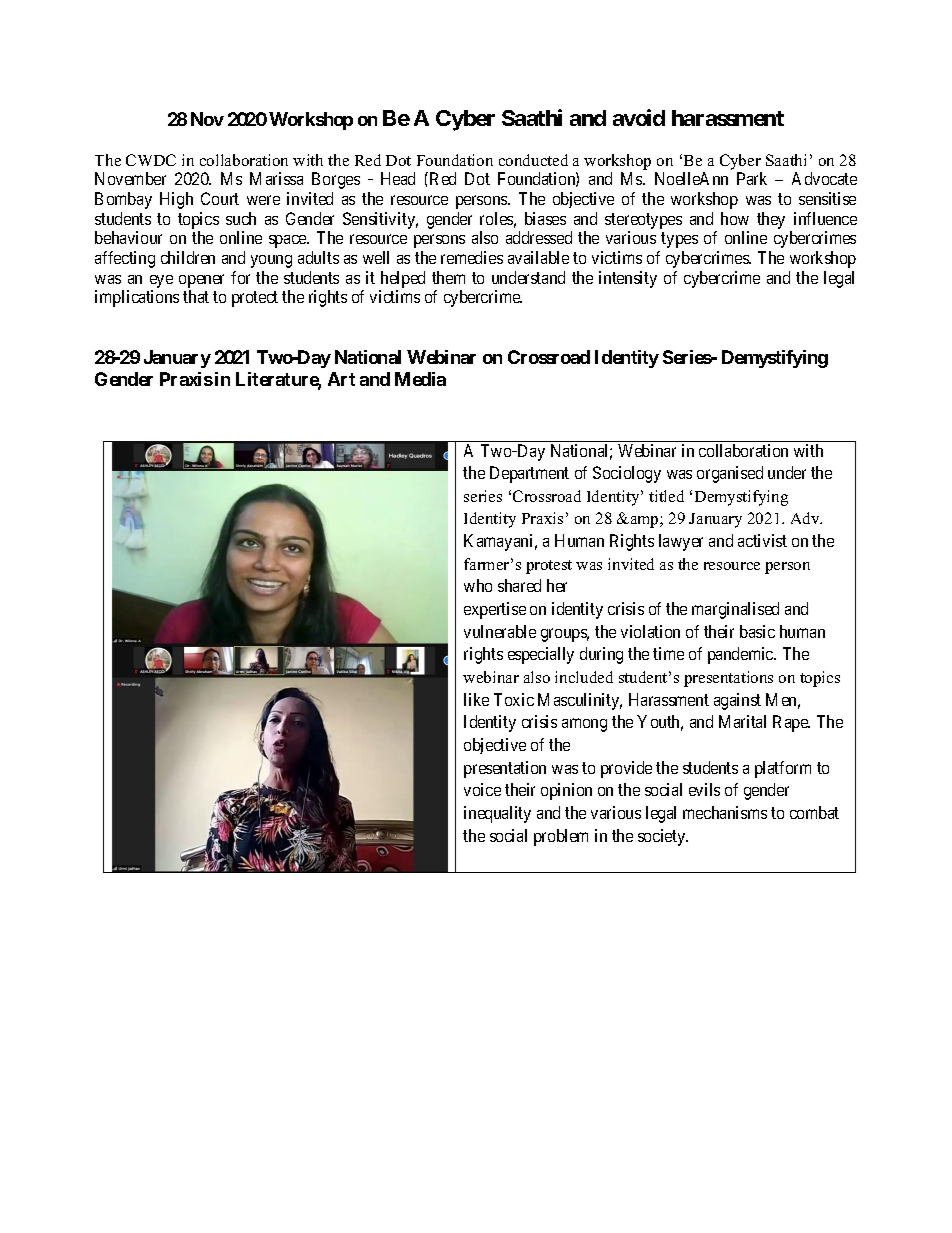 The width and height of the page is (952, 1233). What do you see at coordinates (482, 789) in the page?
I see `voice` at bounding box center [482, 789].
